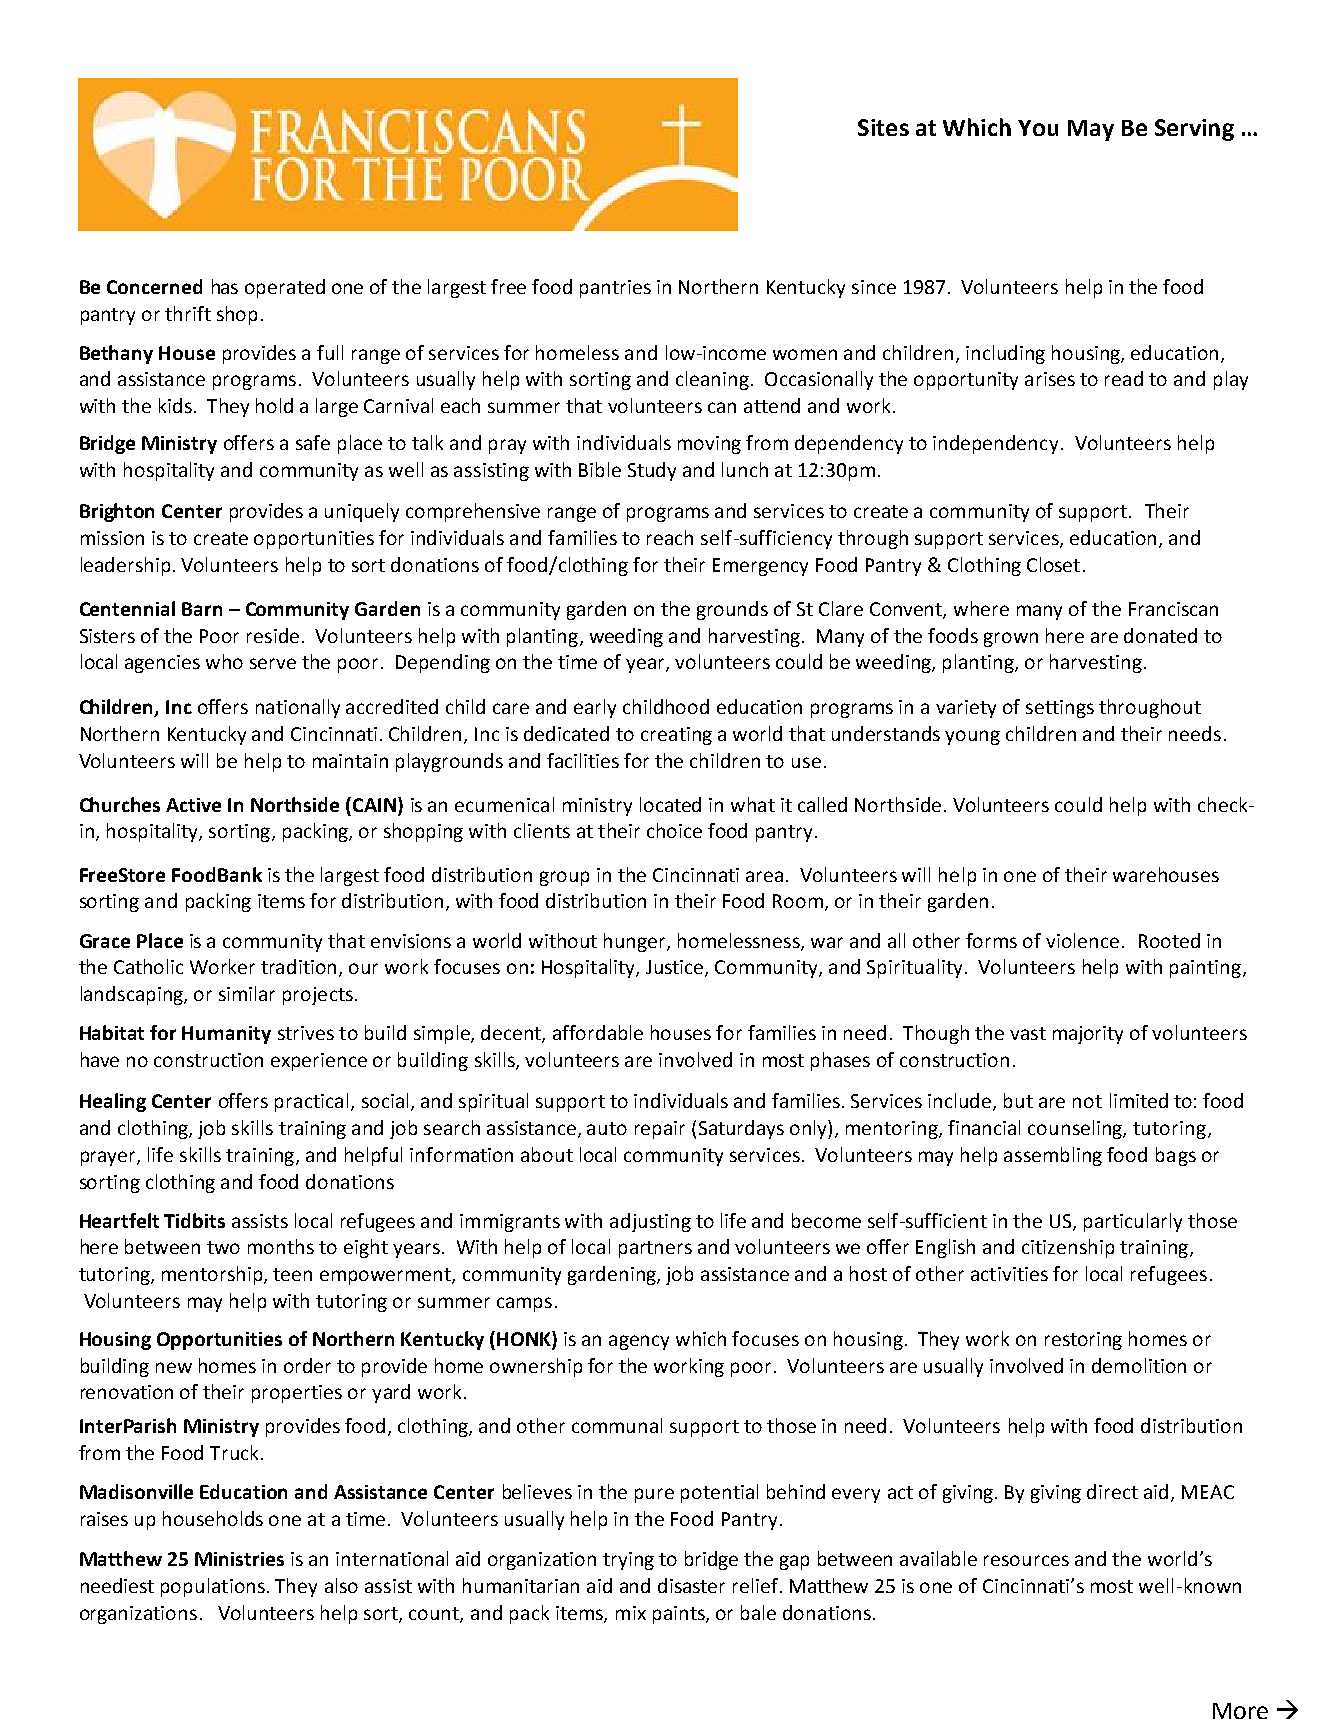  Describe the element at coordinates (213, 1587) in the image. I see `populations` at that location.
